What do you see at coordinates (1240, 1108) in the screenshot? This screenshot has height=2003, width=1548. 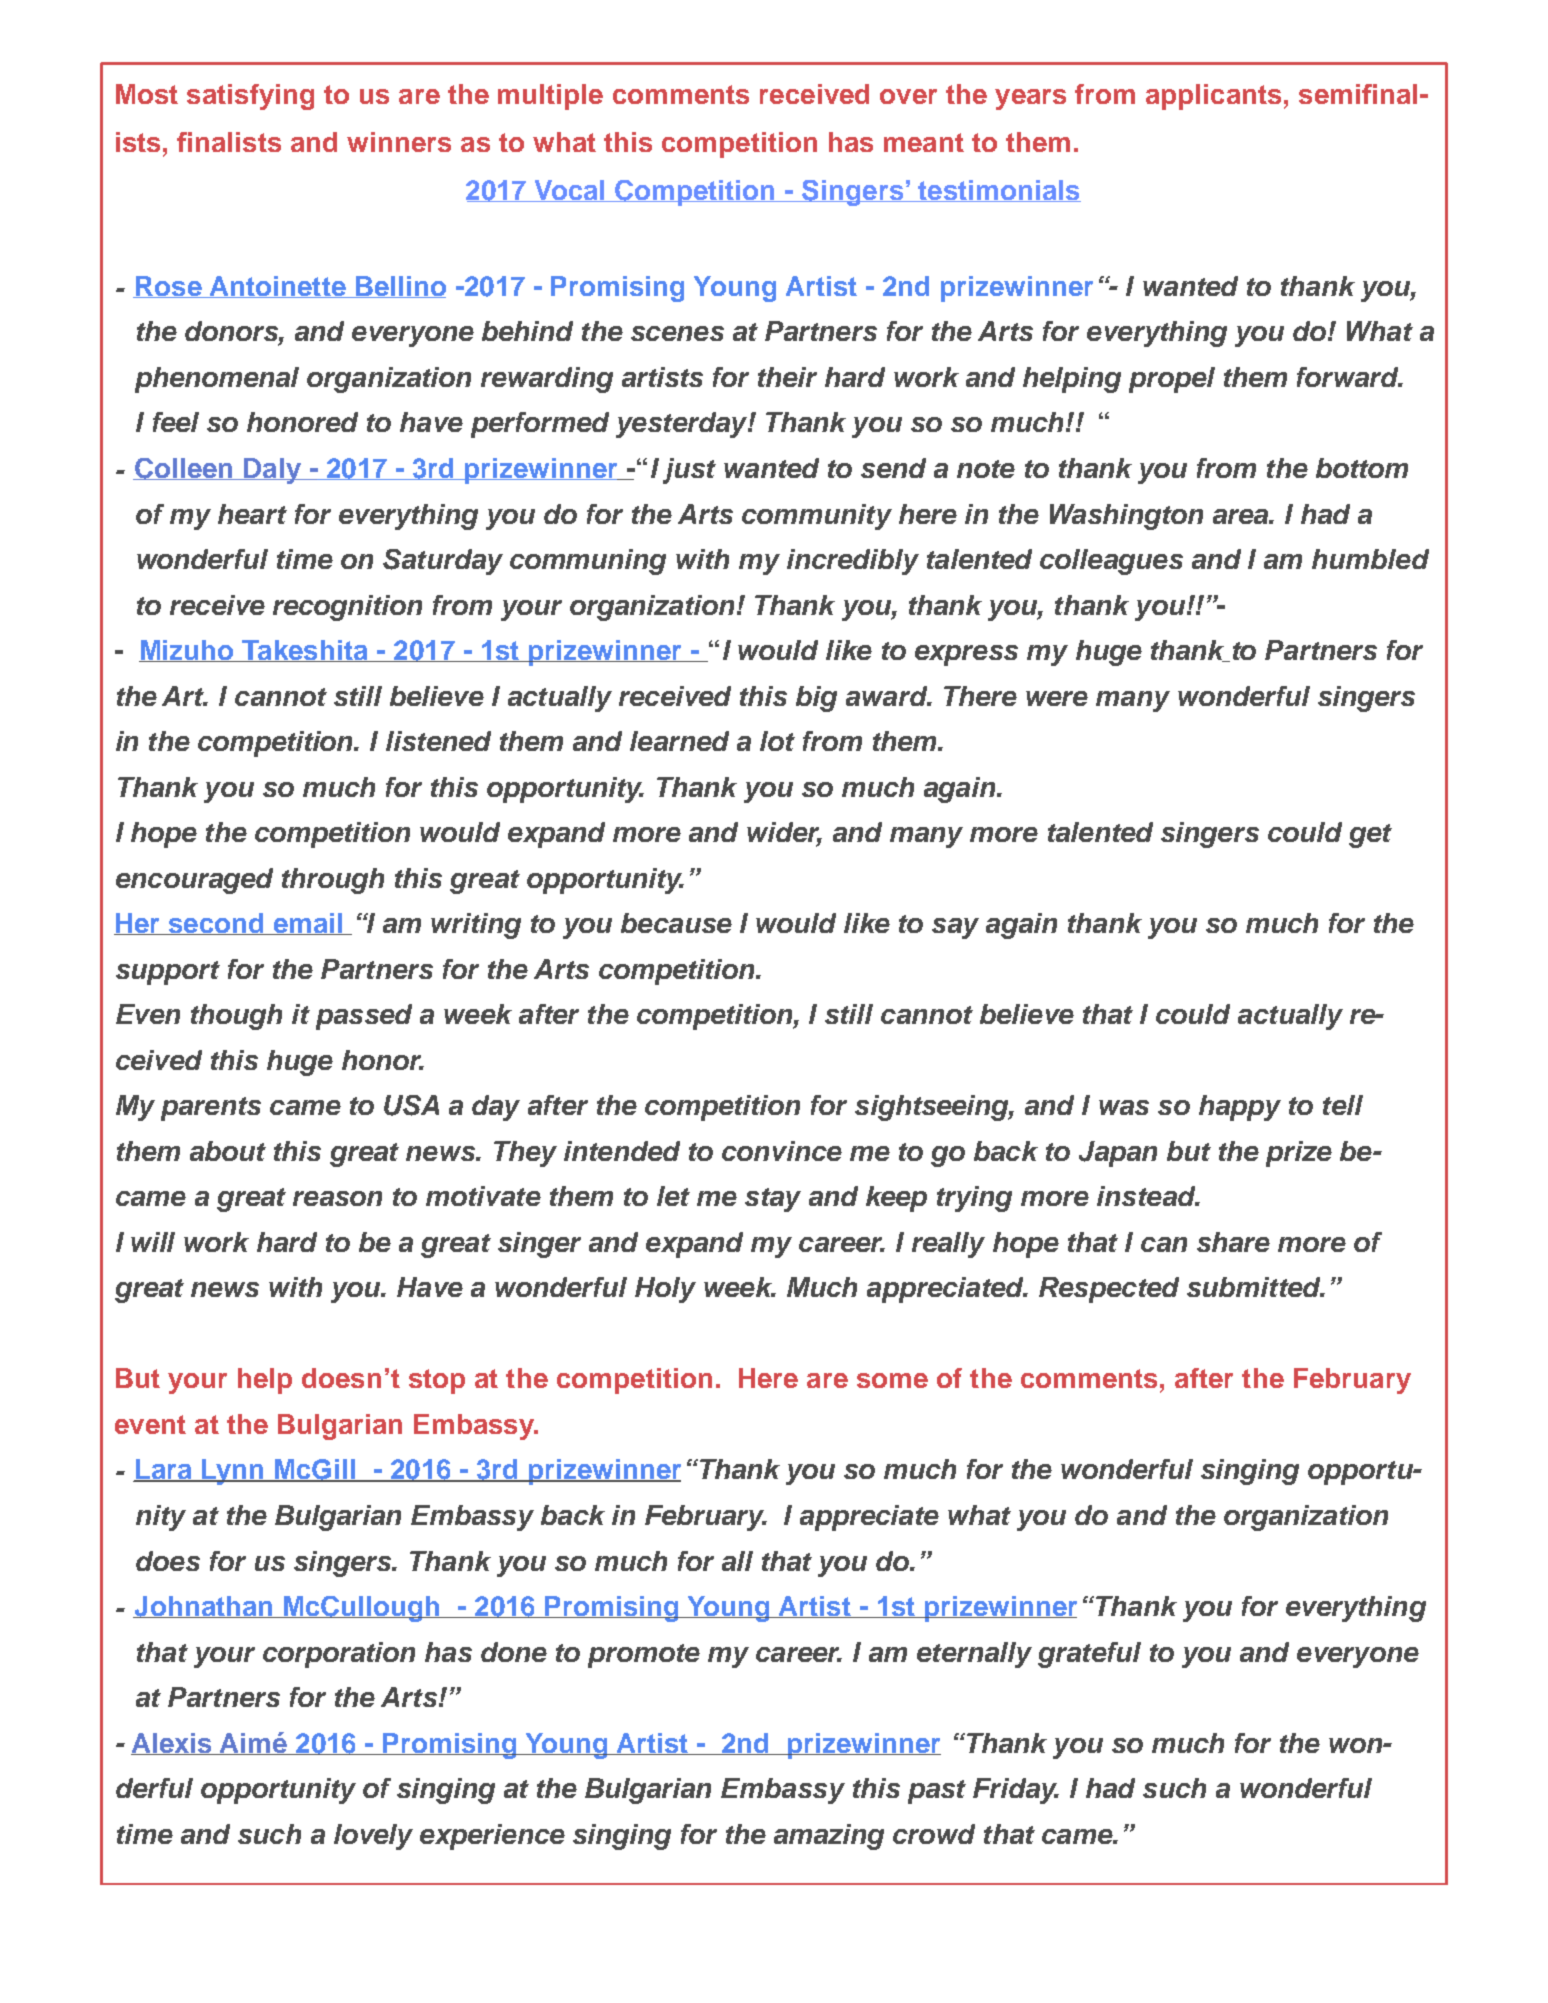 I see `happy` at bounding box center [1240, 1108].
